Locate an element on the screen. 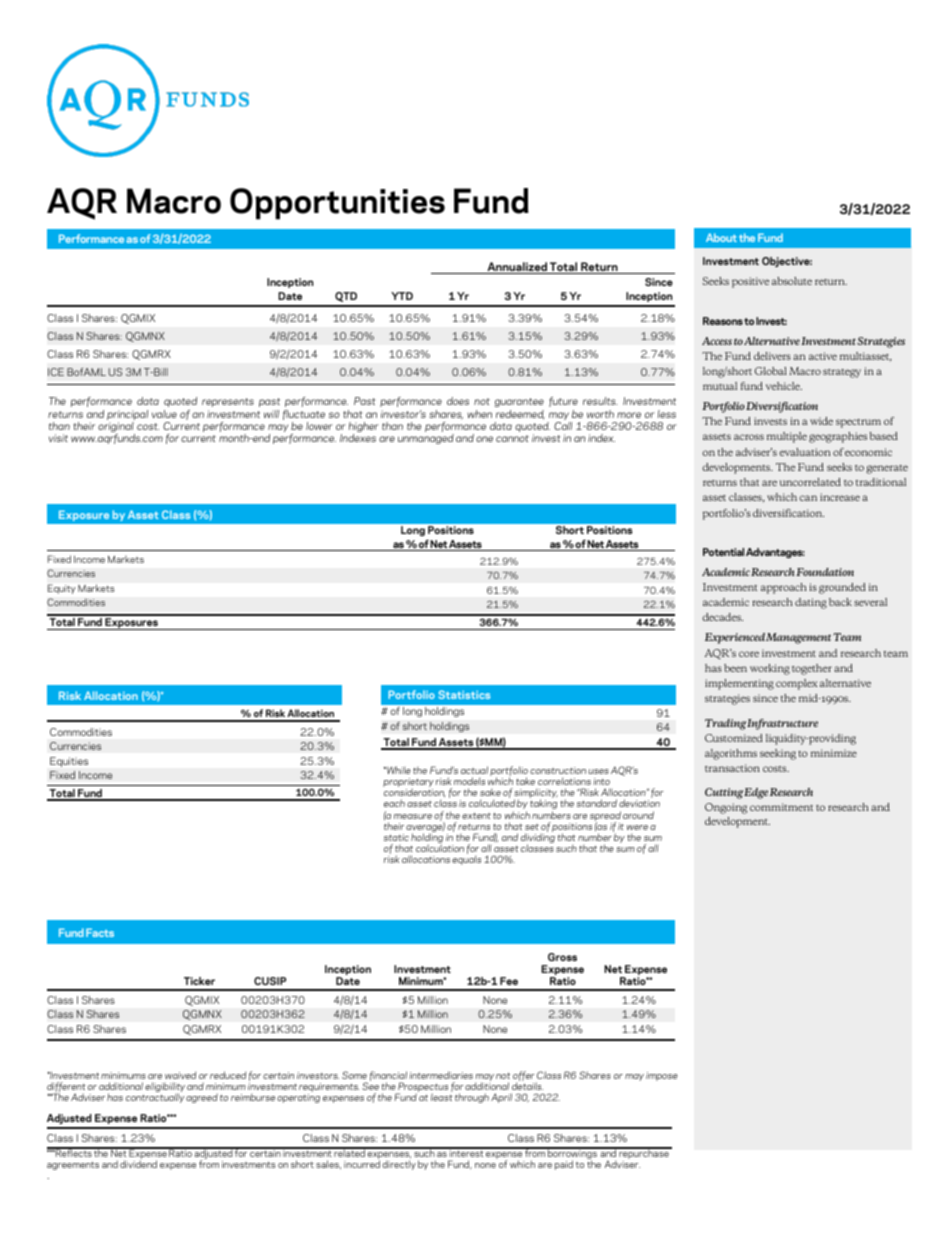 This screenshot has width=952, height=1233. repurchase is located at coordinates (644, 1154).
